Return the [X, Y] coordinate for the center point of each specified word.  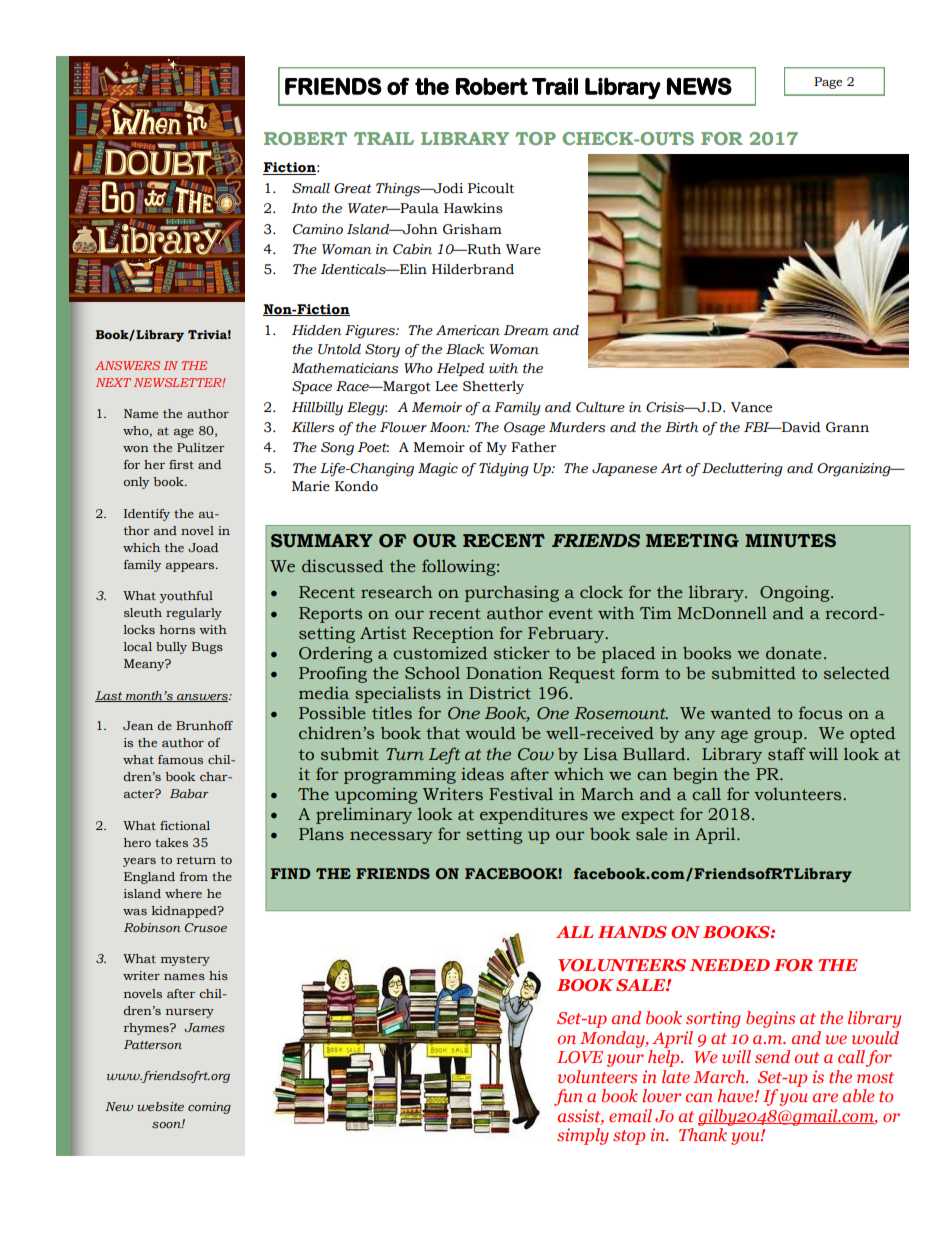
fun [568, 1097]
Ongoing [796, 593]
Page [828, 83]
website [160, 1106]
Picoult [491, 188]
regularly [194, 614]
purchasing [512, 593]
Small [311, 188]
